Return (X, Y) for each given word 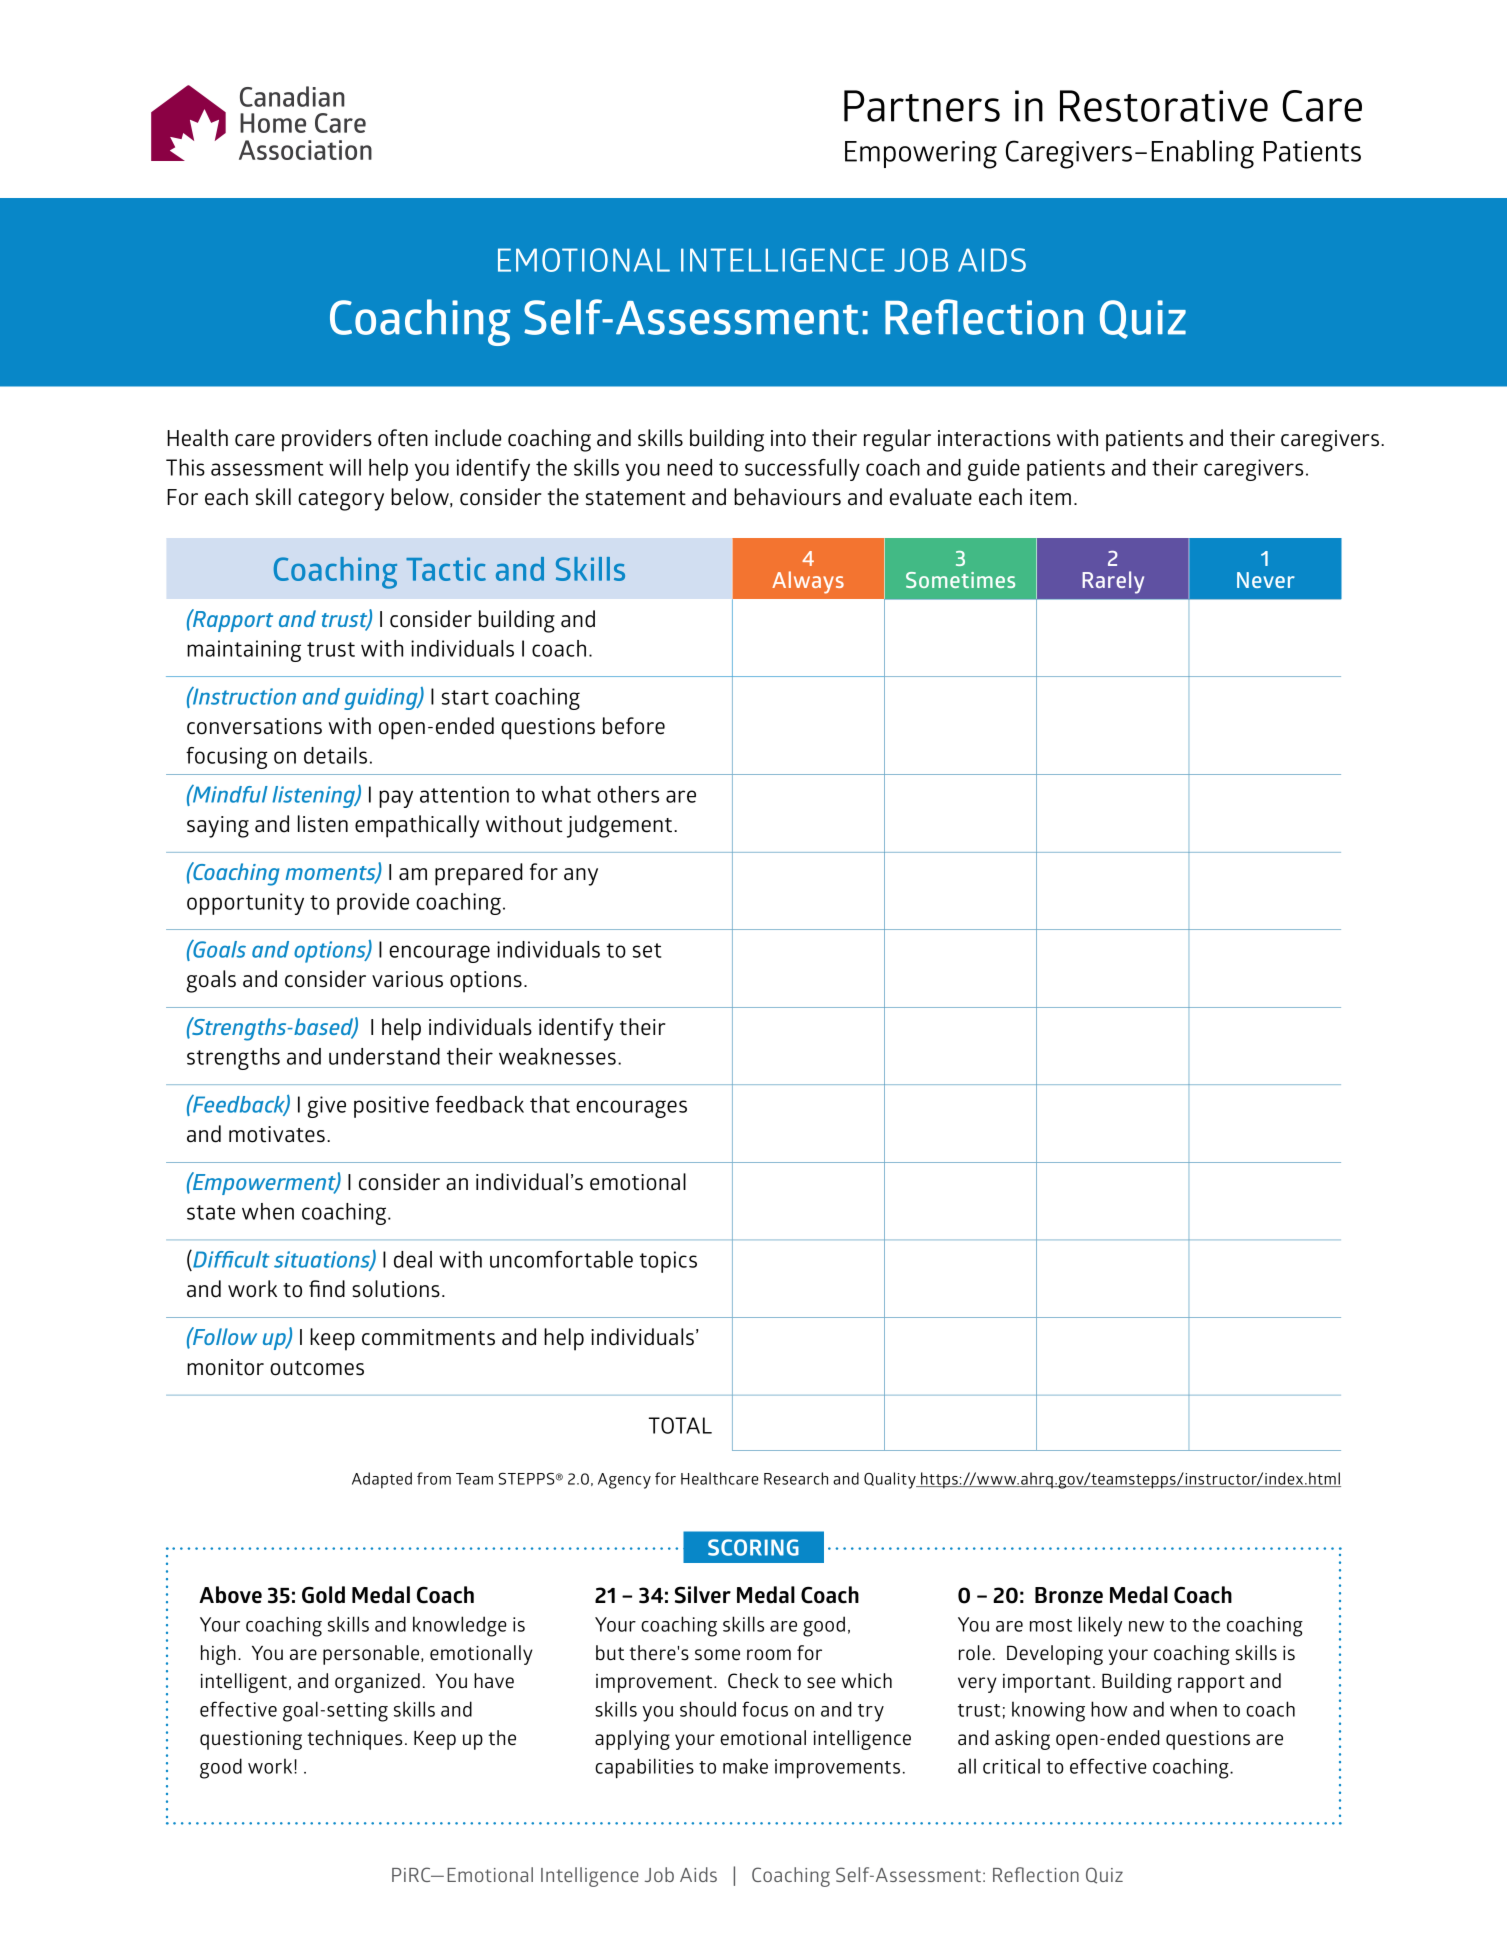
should (708, 1709)
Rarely (1113, 582)
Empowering (921, 155)
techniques (354, 1740)
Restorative (1164, 106)
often (403, 438)
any (581, 877)
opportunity (245, 904)
